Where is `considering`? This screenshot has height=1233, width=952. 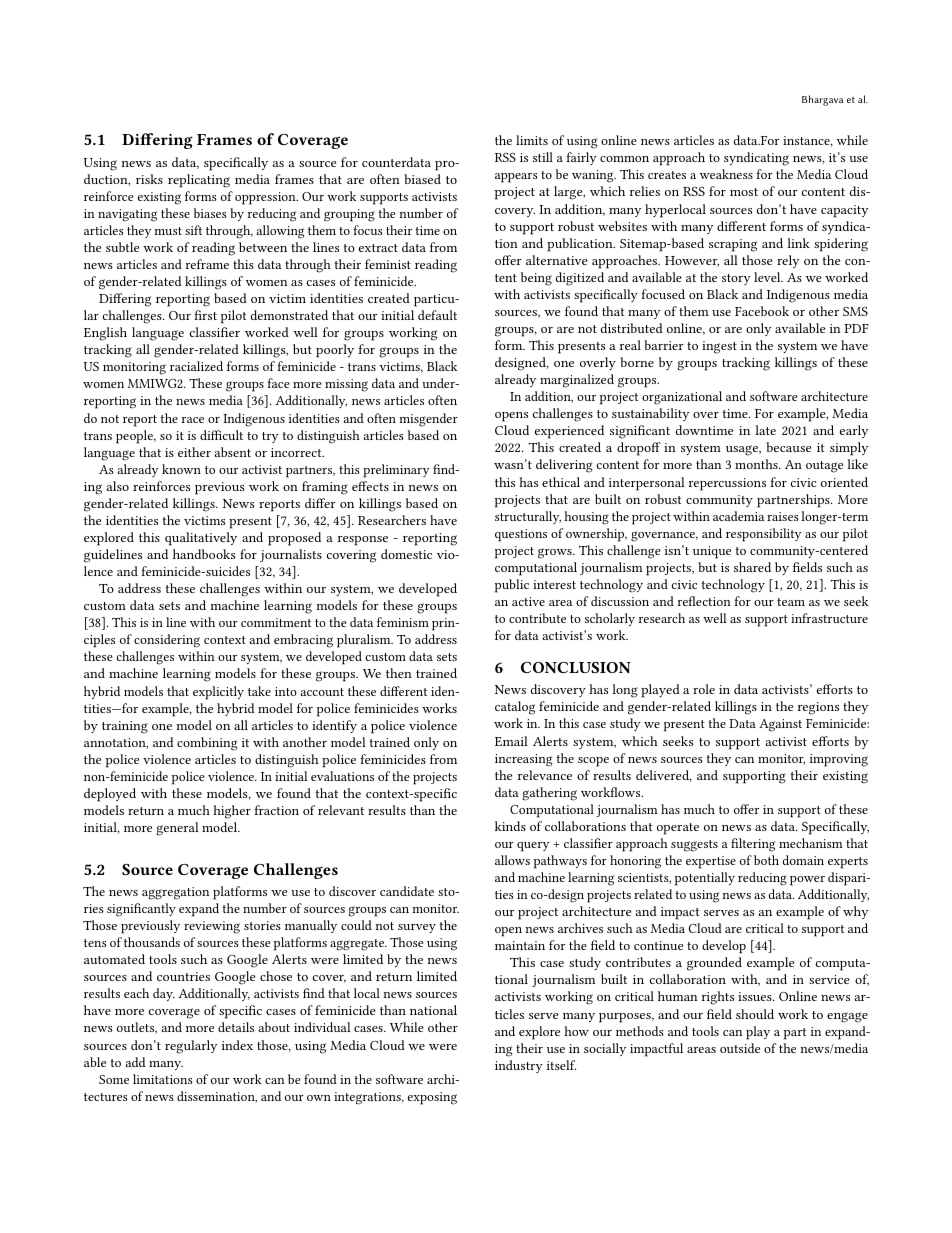
considering is located at coordinates (167, 641).
